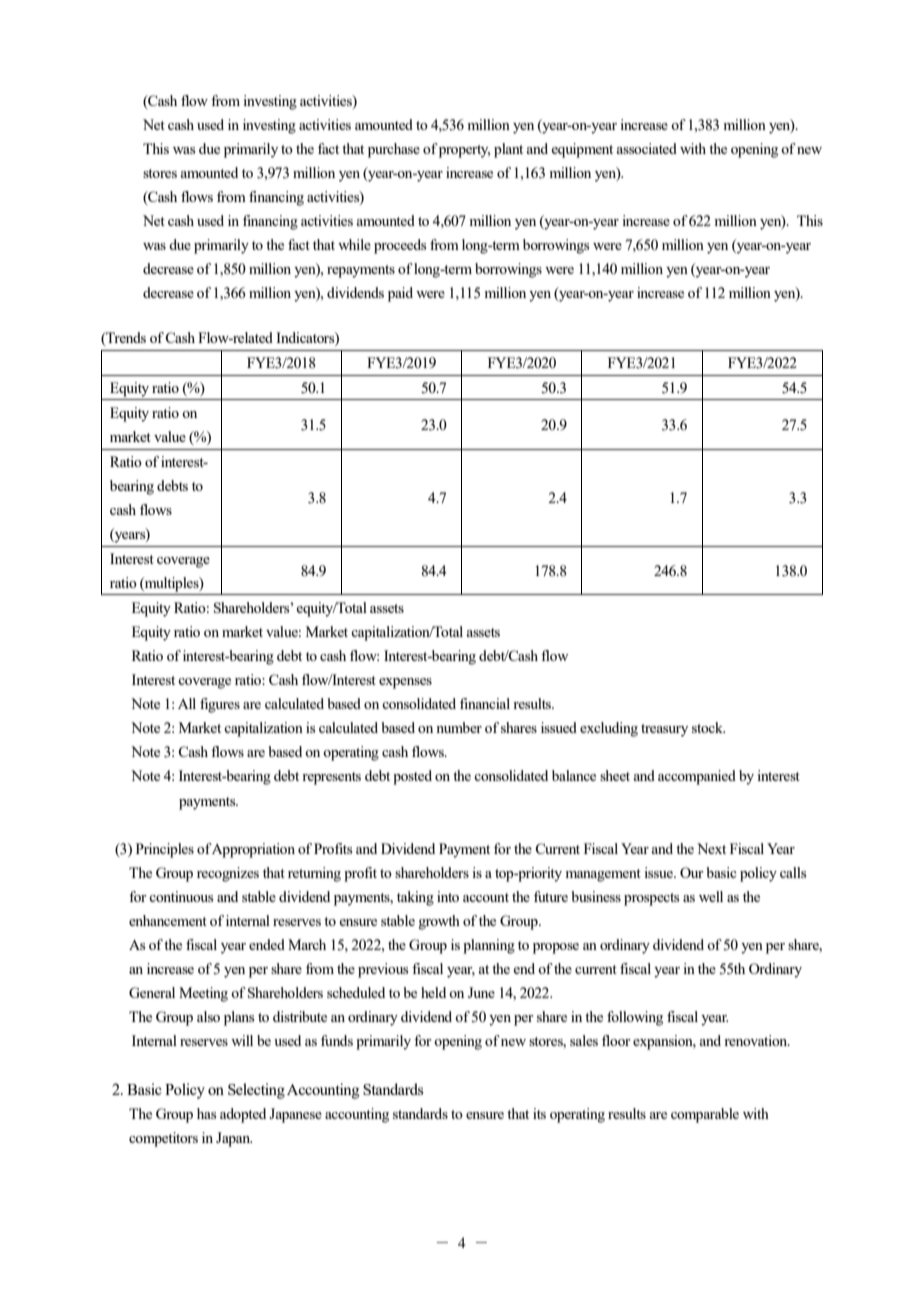 This document has width=924, height=1308. I want to click on while, so click(354, 244).
